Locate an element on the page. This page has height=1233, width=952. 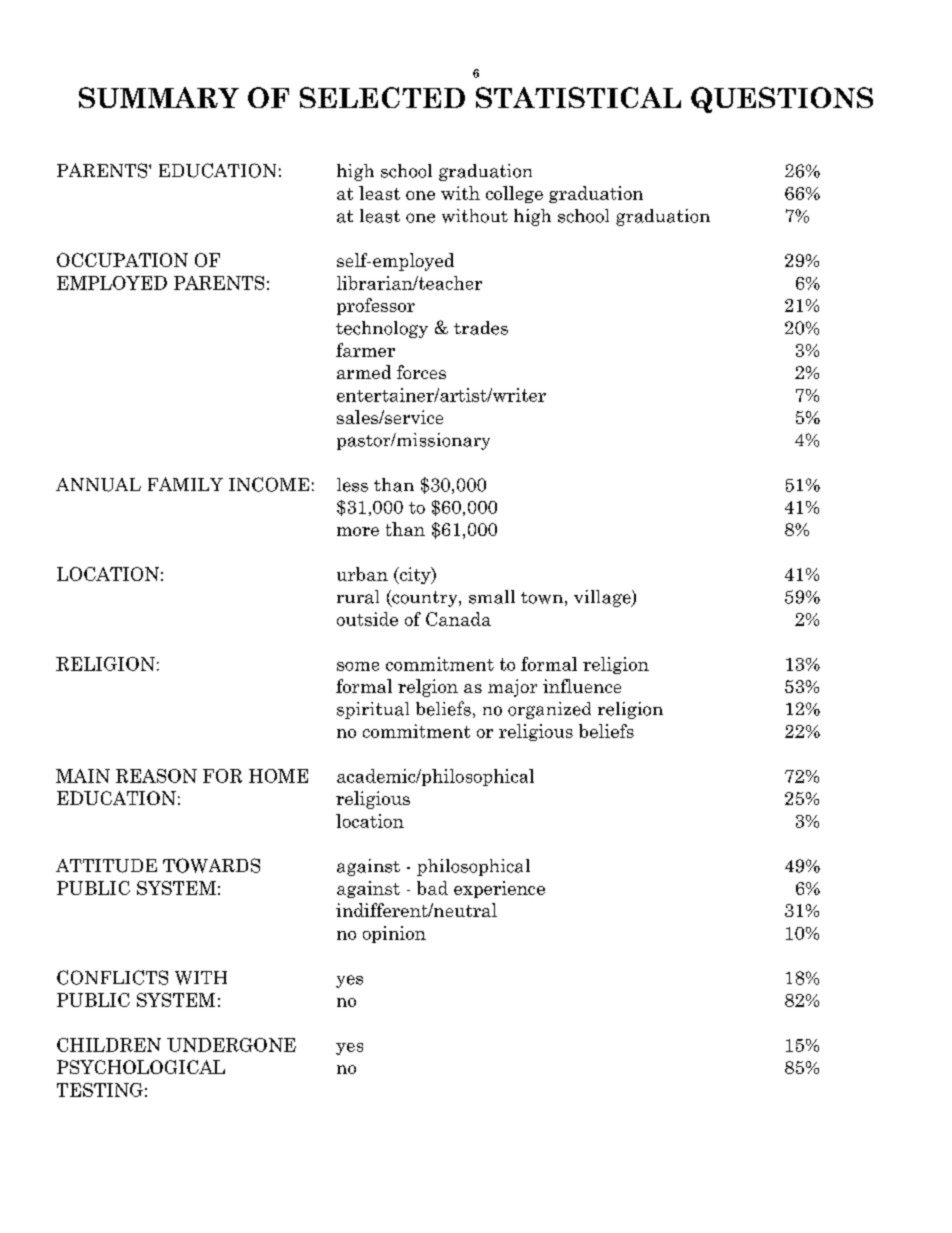
QUESTIONS is located at coordinates (782, 100).
